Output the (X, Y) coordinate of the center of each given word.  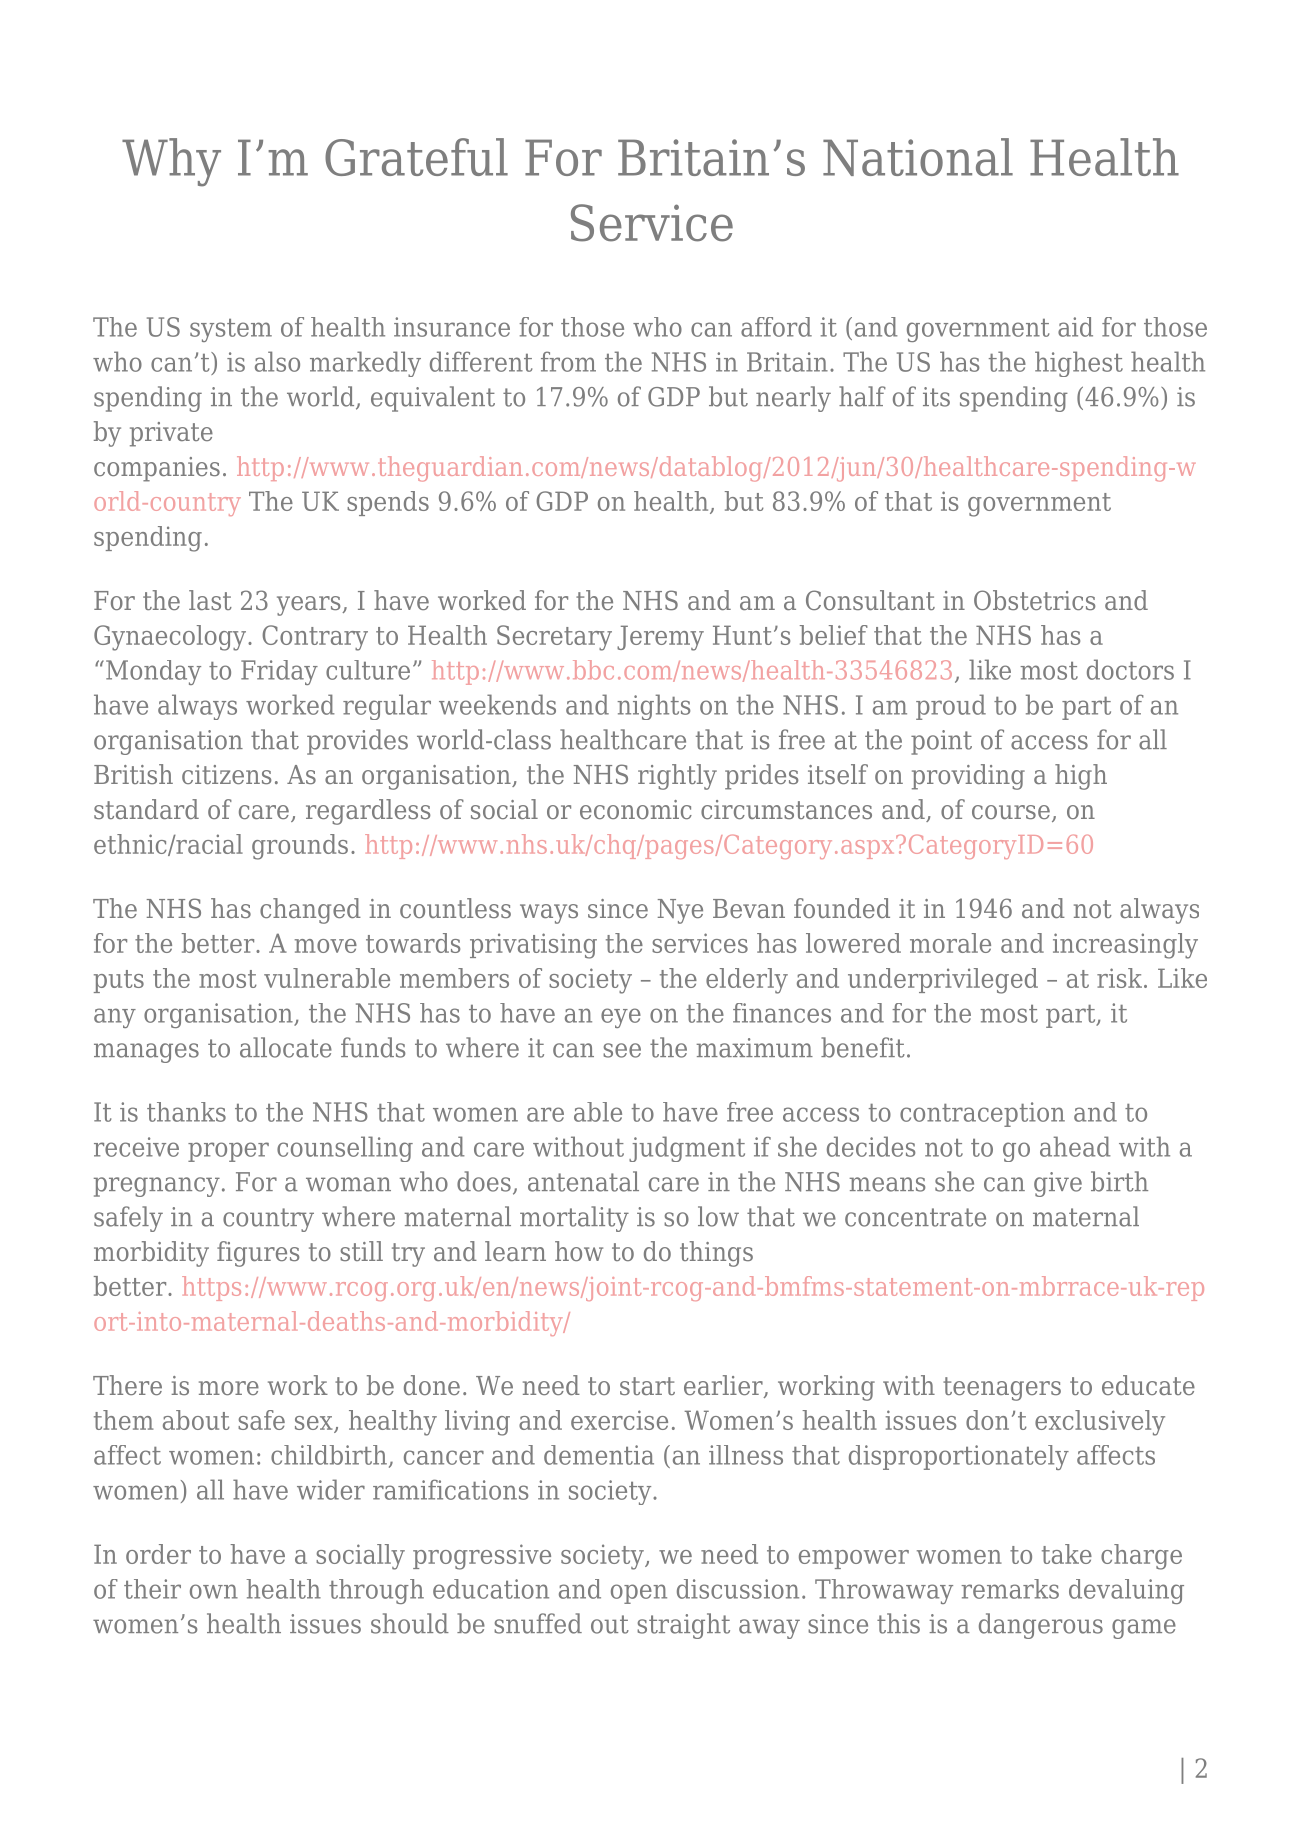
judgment (687, 1149)
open (639, 1594)
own (214, 1591)
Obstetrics (1034, 600)
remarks (1010, 1589)
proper (228, 1152)
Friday (279, 672)
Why (171, 162)
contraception (982, 1114)
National (918, 157)
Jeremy (660, 638)
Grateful (416, 157)
